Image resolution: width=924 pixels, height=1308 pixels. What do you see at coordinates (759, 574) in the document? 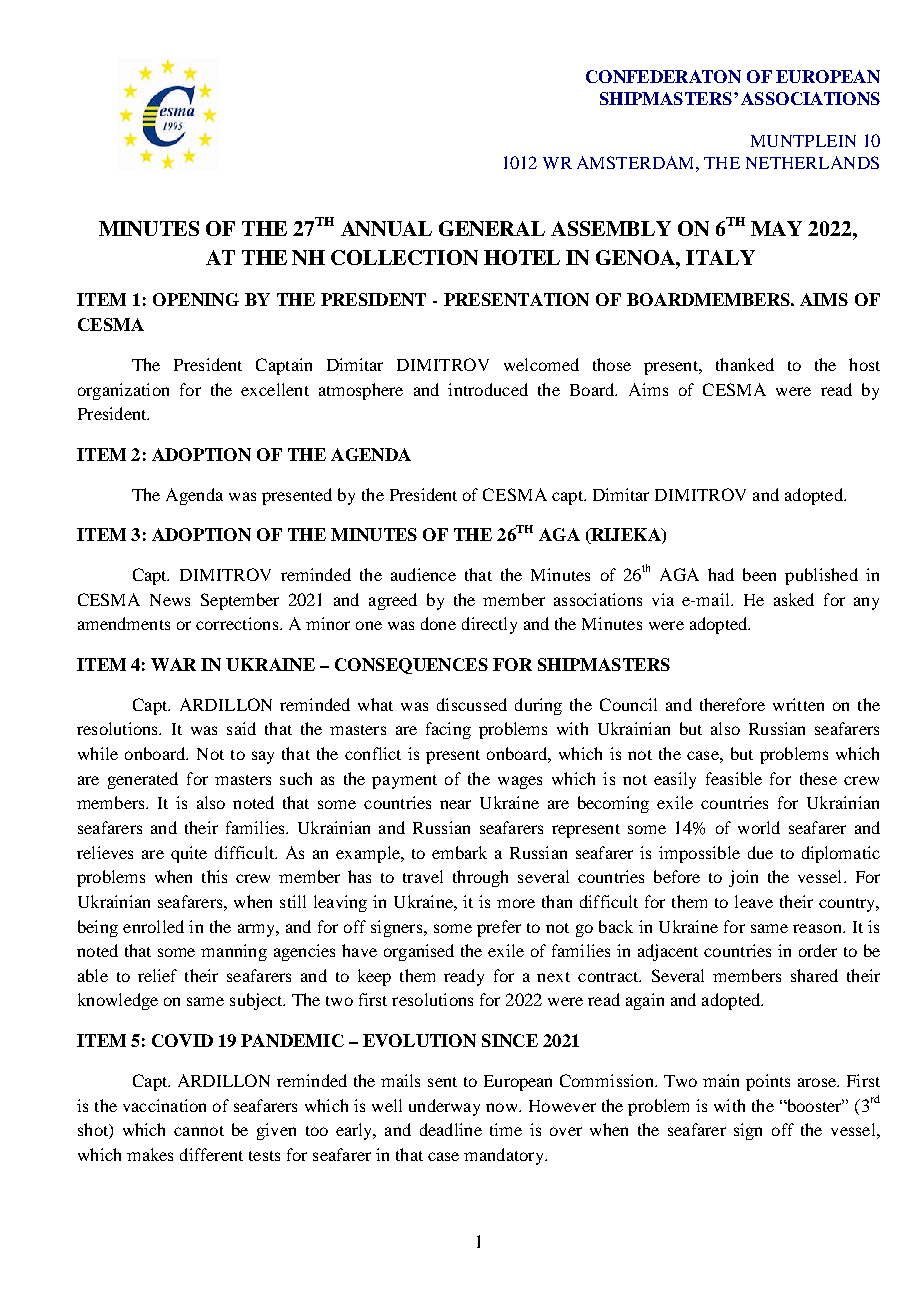
I see `been` at bounding box center [759, 574].
